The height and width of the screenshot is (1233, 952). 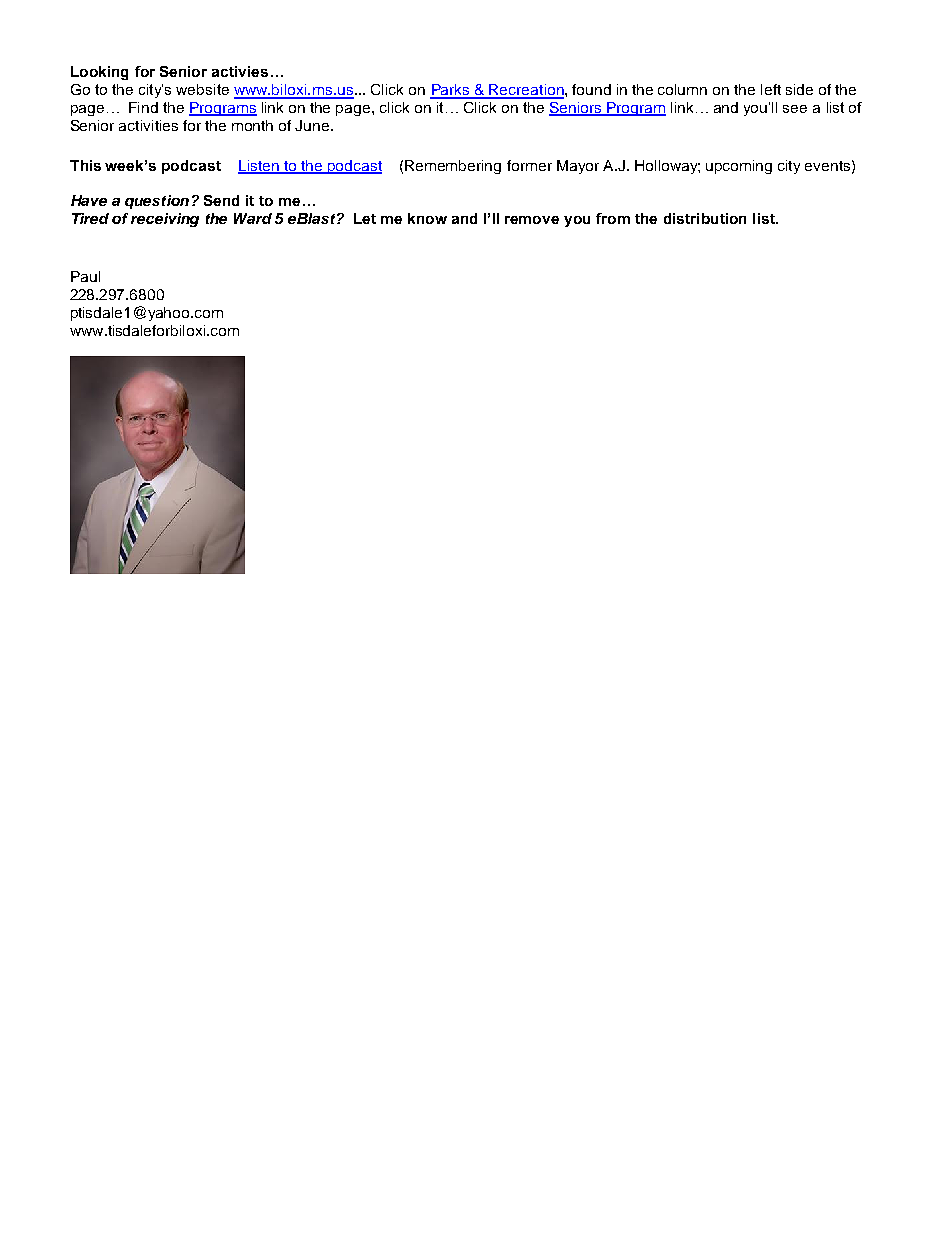 I want to click on upcoming, so click(x=739, y=167).
